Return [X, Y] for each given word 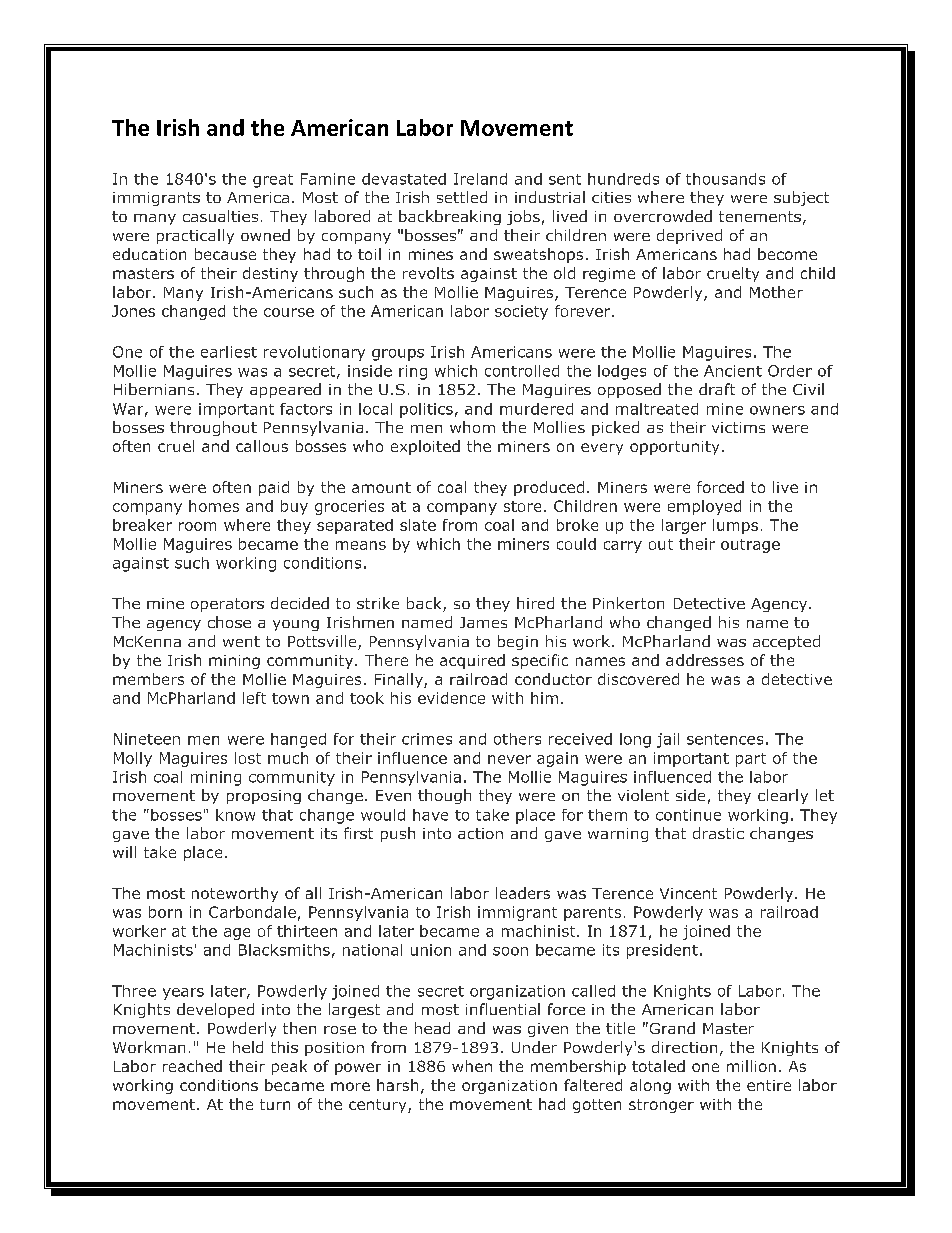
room [197, 526]
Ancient [733, 371]
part [751, 760]
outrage [750, 546]
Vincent [688, 893]
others [517, 739]
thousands [725, 179]
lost [248, 758]
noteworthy [235, 894]
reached [192, 1066]
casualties [220, 216]
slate [418, 525]
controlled [522, 371]
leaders [523, 893]
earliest [229, 352]
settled [462, 197]
